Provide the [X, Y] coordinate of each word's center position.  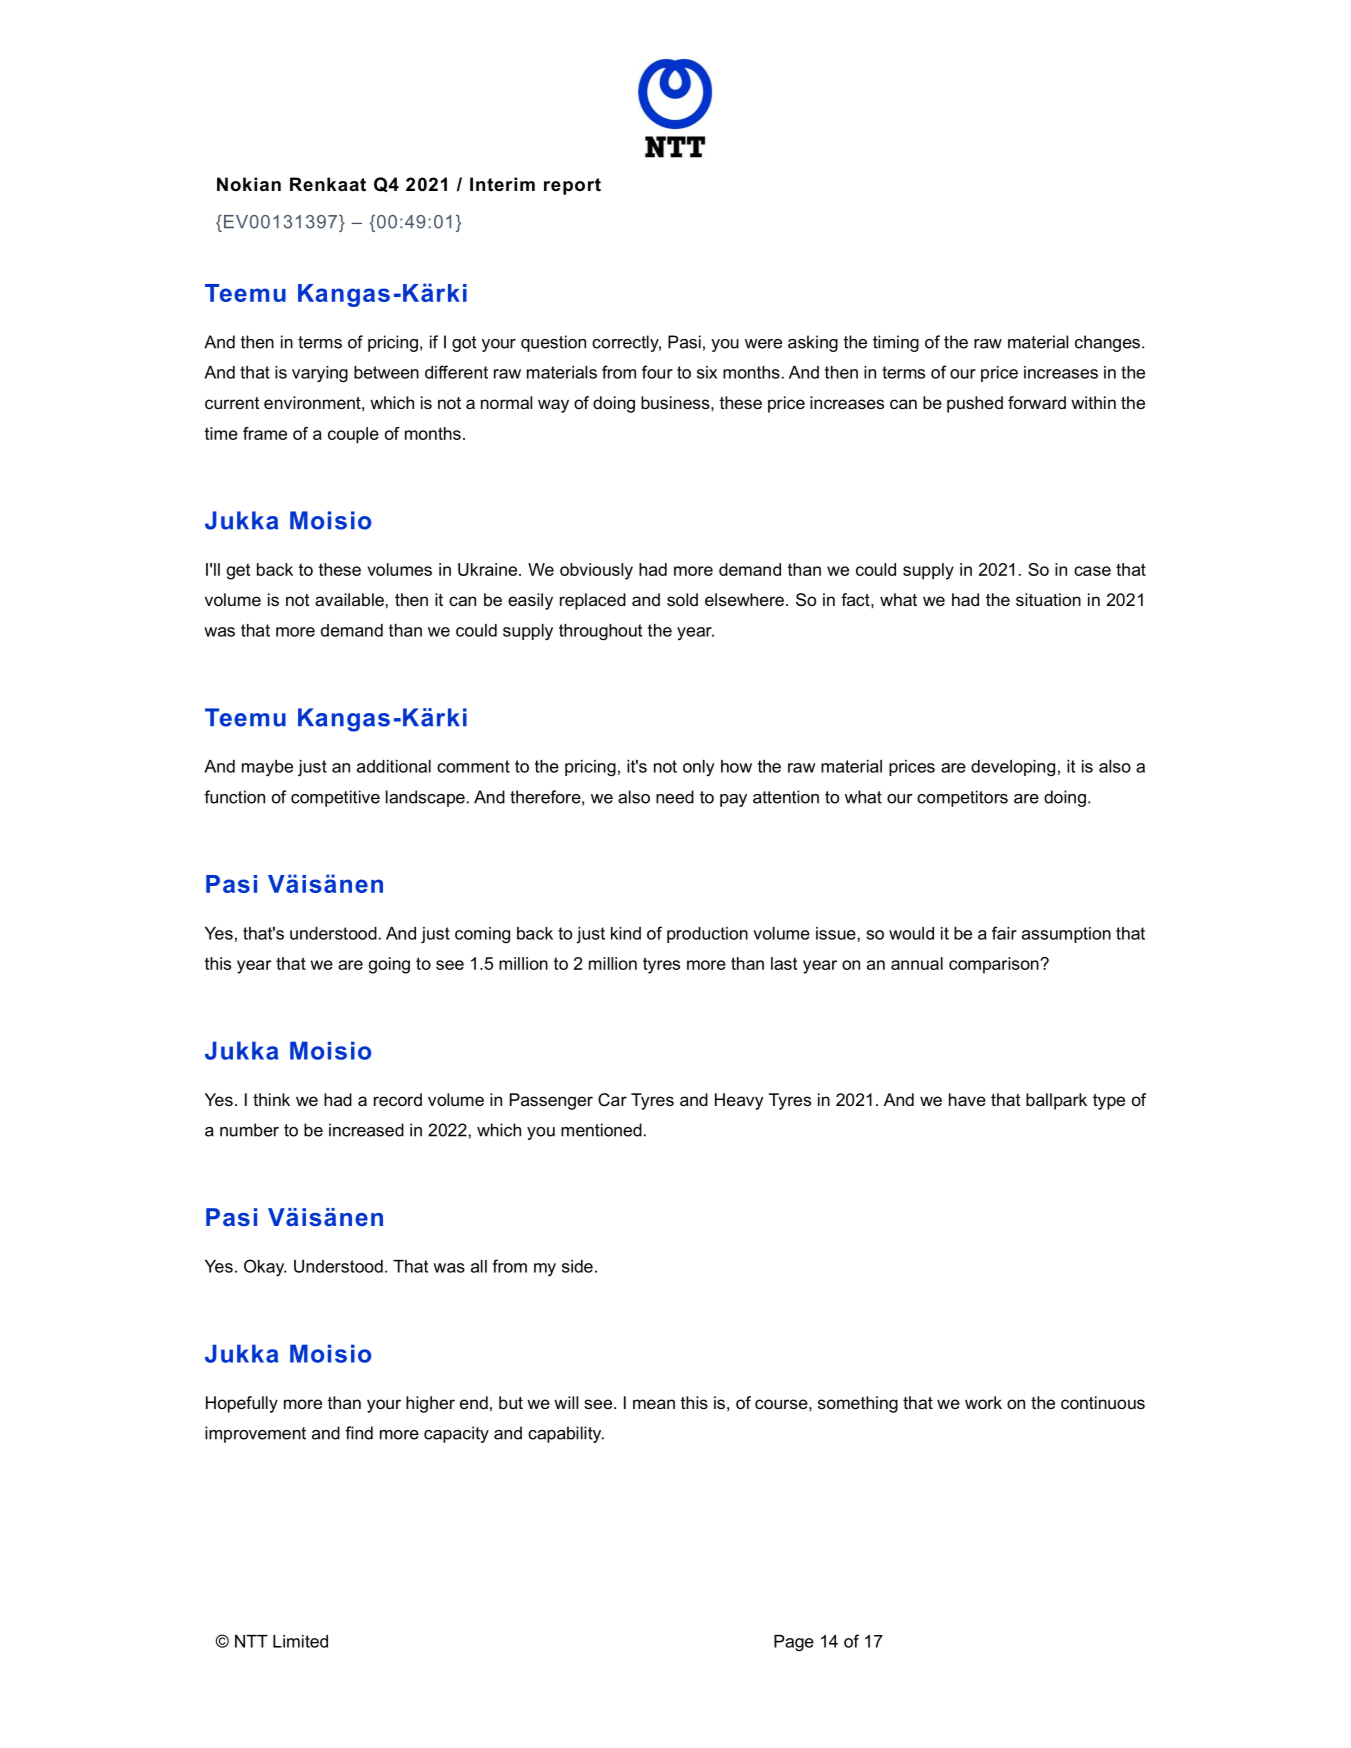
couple [353, 435]
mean [654, 1404]
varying [320, 374]
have [967, 1099]
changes [1107, 343]
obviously [596, 571]
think [271, 1099]
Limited [300, 1641]
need [675, 797]
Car [612, 1100]
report [572, 186]
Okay [265, 1267]
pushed [975, 404]
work [983, 1402]
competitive [335, 798]
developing [1013, 768]
